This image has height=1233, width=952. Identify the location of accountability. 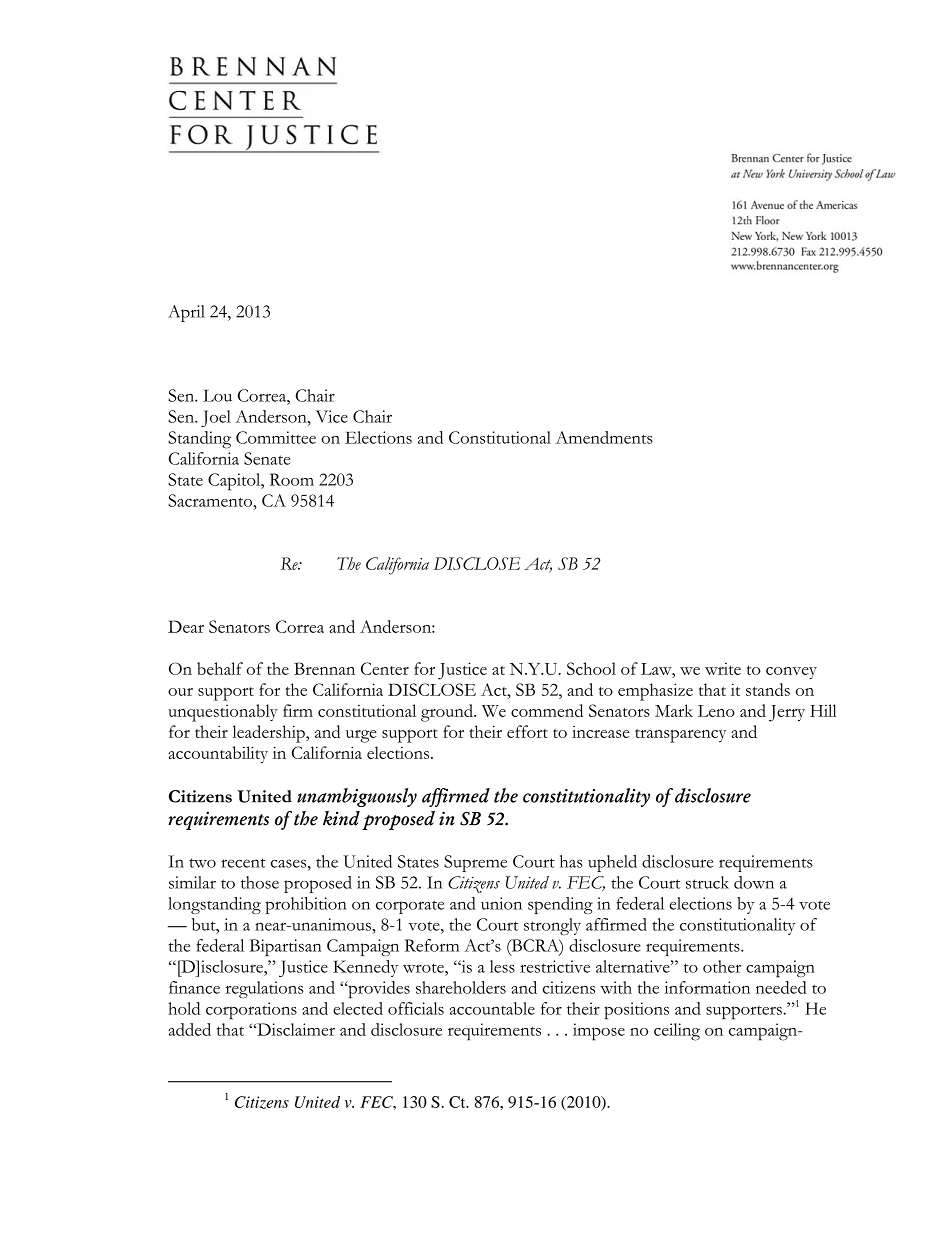
(218, 755).
